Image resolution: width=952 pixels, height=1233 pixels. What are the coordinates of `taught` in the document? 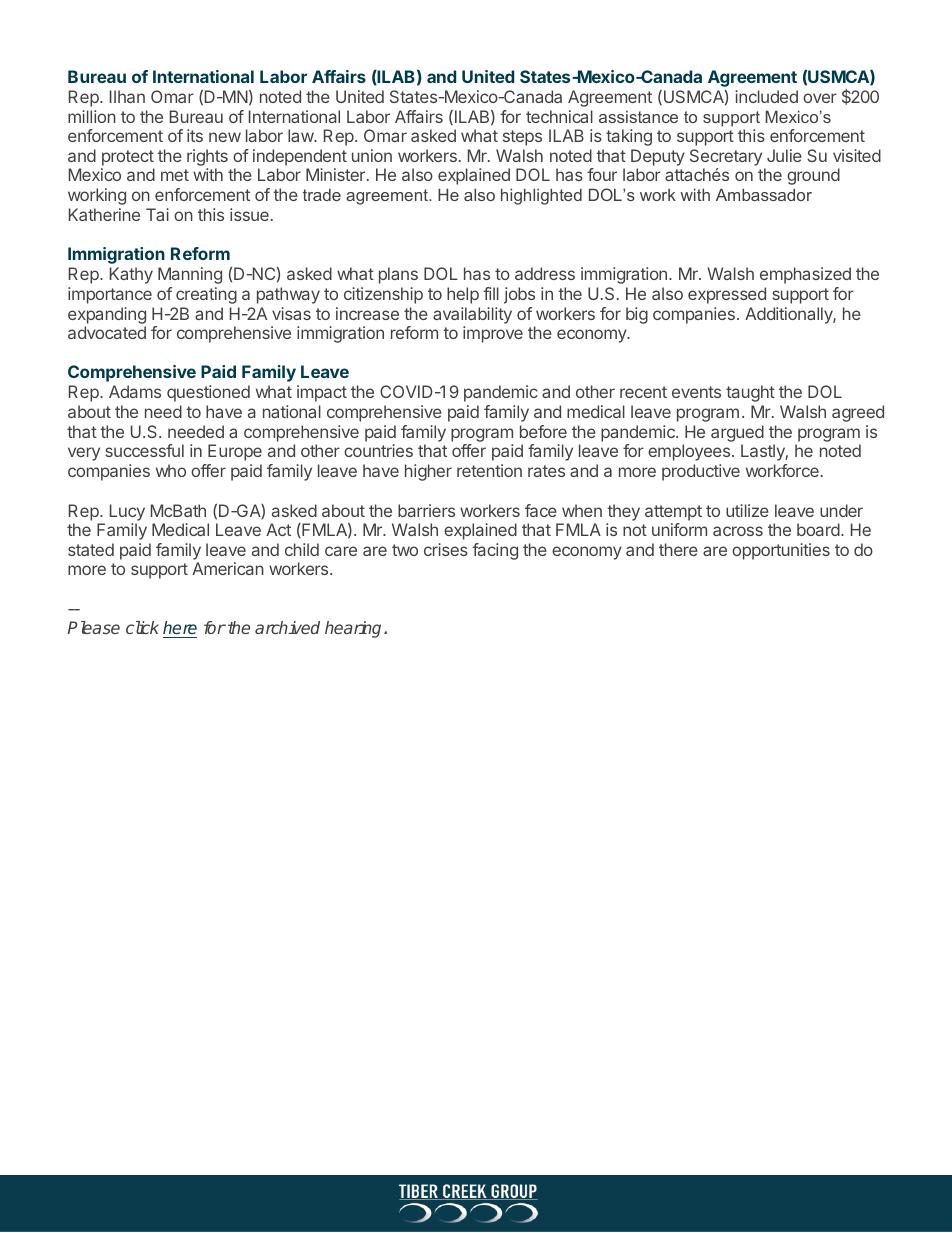 It's located at (750, 393).
